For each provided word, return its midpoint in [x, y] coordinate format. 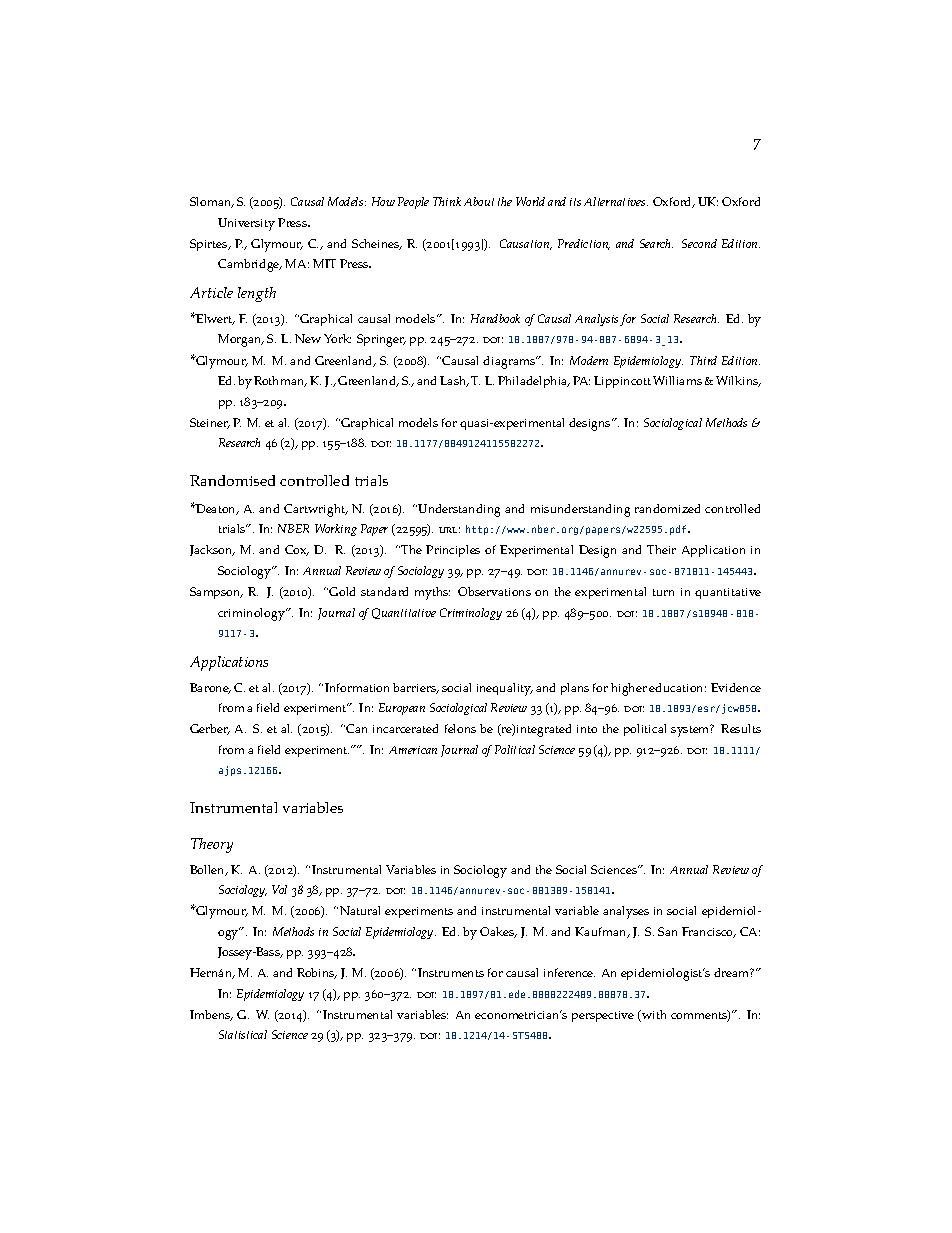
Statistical [243, 1034]
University [246, 224]
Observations [494, 591]
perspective [603, 1016]
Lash [454, 381]
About [479, 201]
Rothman [280, 381]
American [413, 750]
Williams [677, 380]
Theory [212, 845]
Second [699, 243]
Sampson [216, 593]
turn [663, 592]
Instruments [451, 972]
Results [741, 728]
